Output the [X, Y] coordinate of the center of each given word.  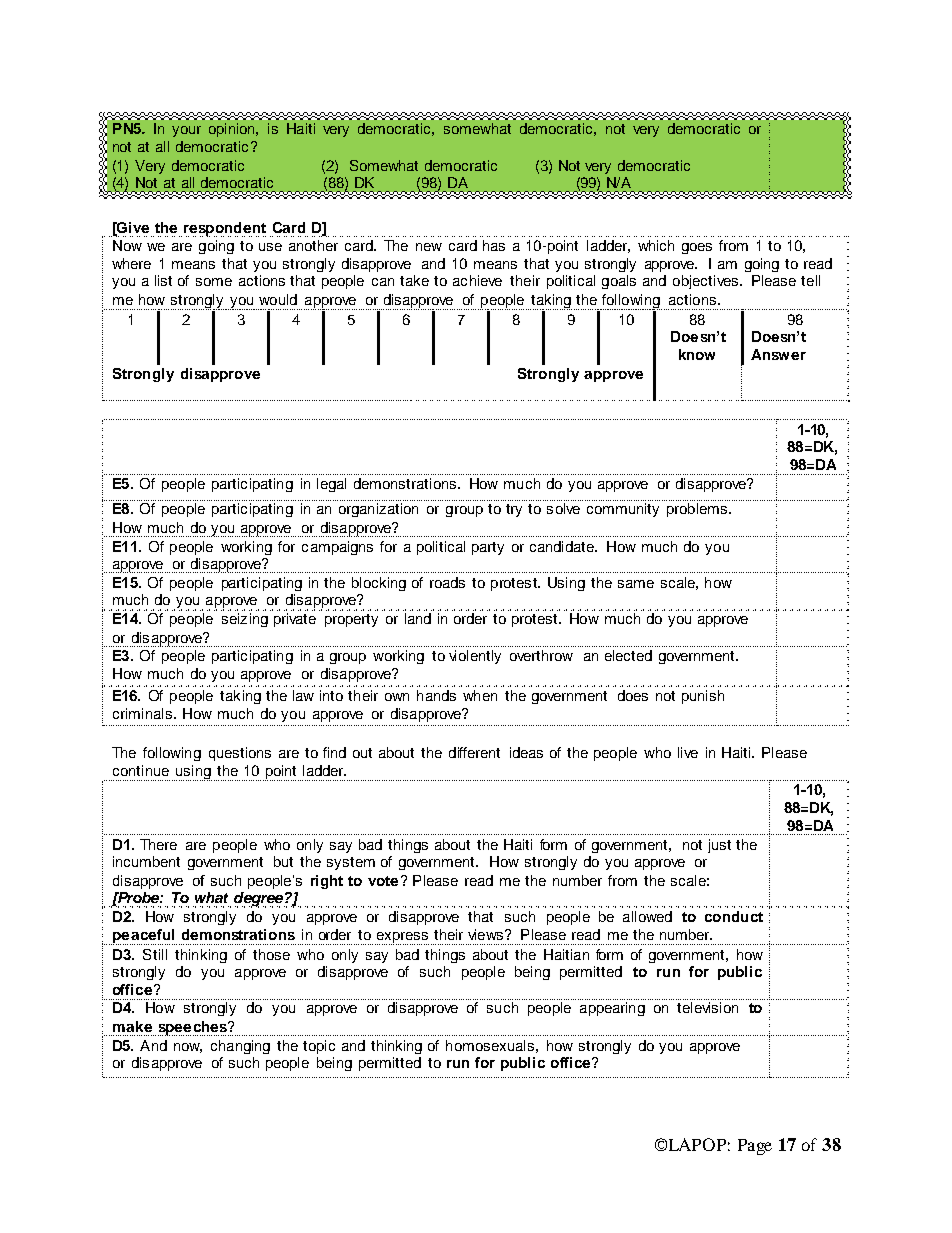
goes [697, 248]
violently [475, 657]
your [186, 131]
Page [755, 1147]
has [494, 245]
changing [240, 1047]
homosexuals [490, 1045]
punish [703, 697]
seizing [245, 620]
